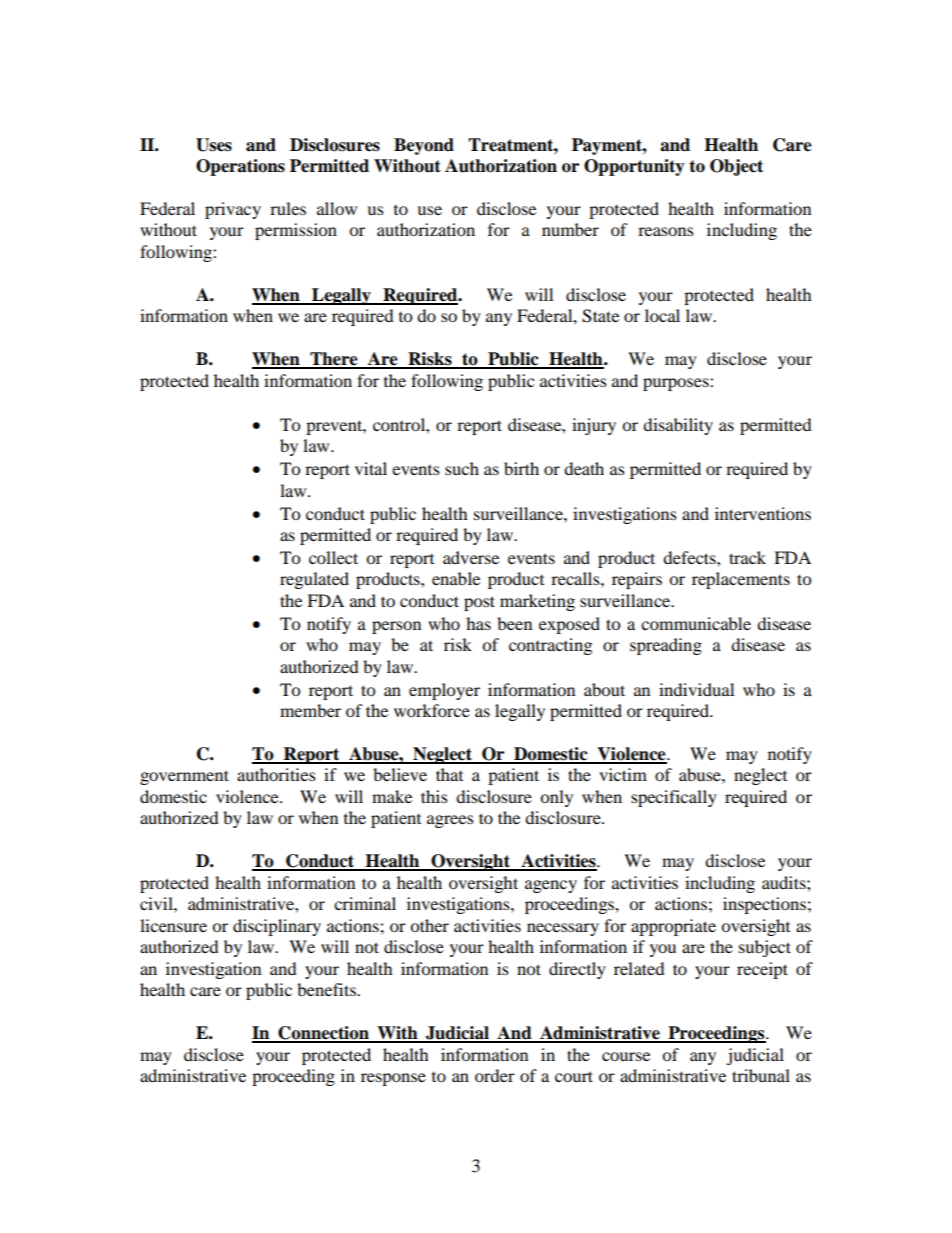 Image resolution: width=952 pixels, height=1233 pixels. I want to click on Operations, so click(240, 167).
